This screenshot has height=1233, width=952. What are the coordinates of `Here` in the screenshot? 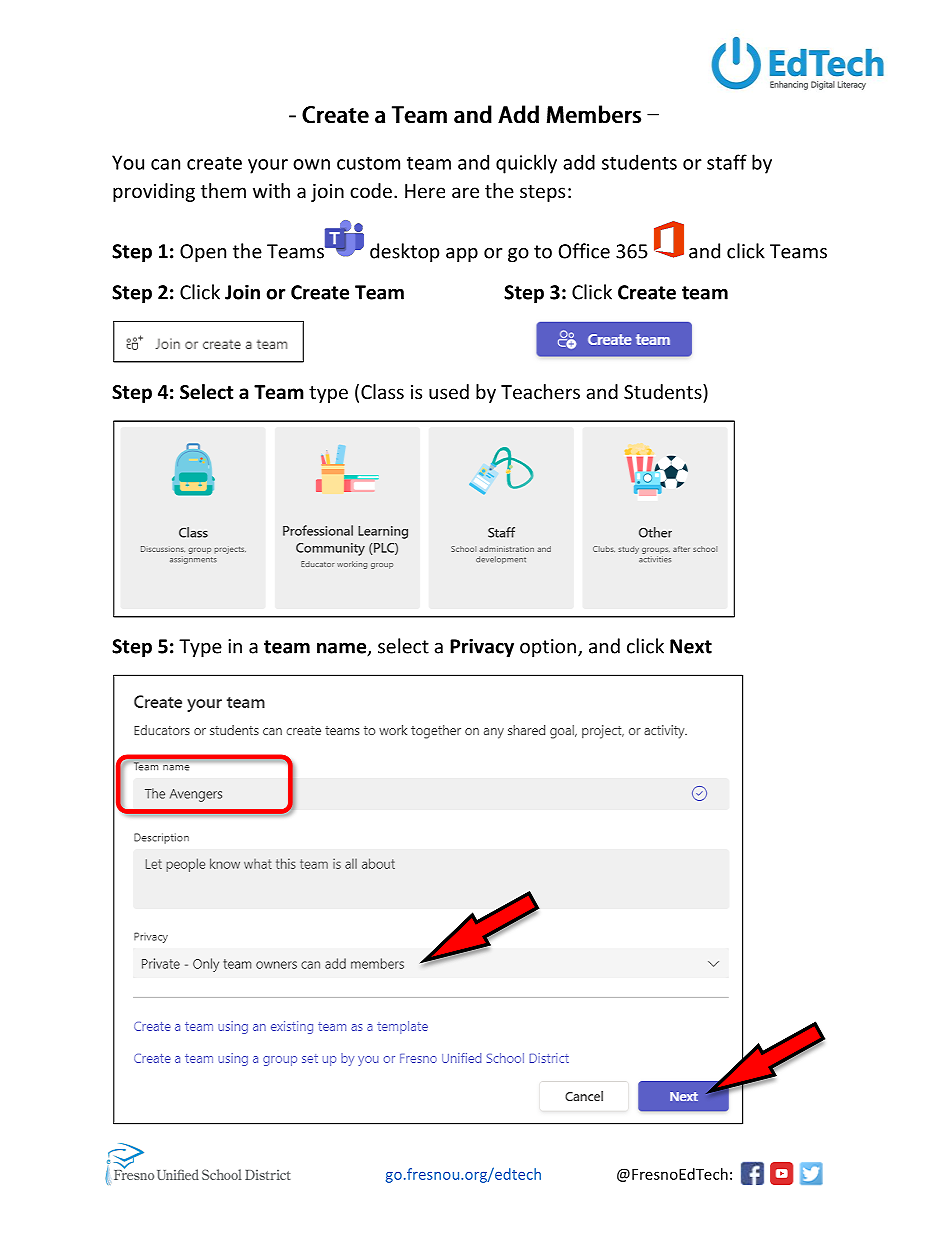 It's located at (425, 191).
